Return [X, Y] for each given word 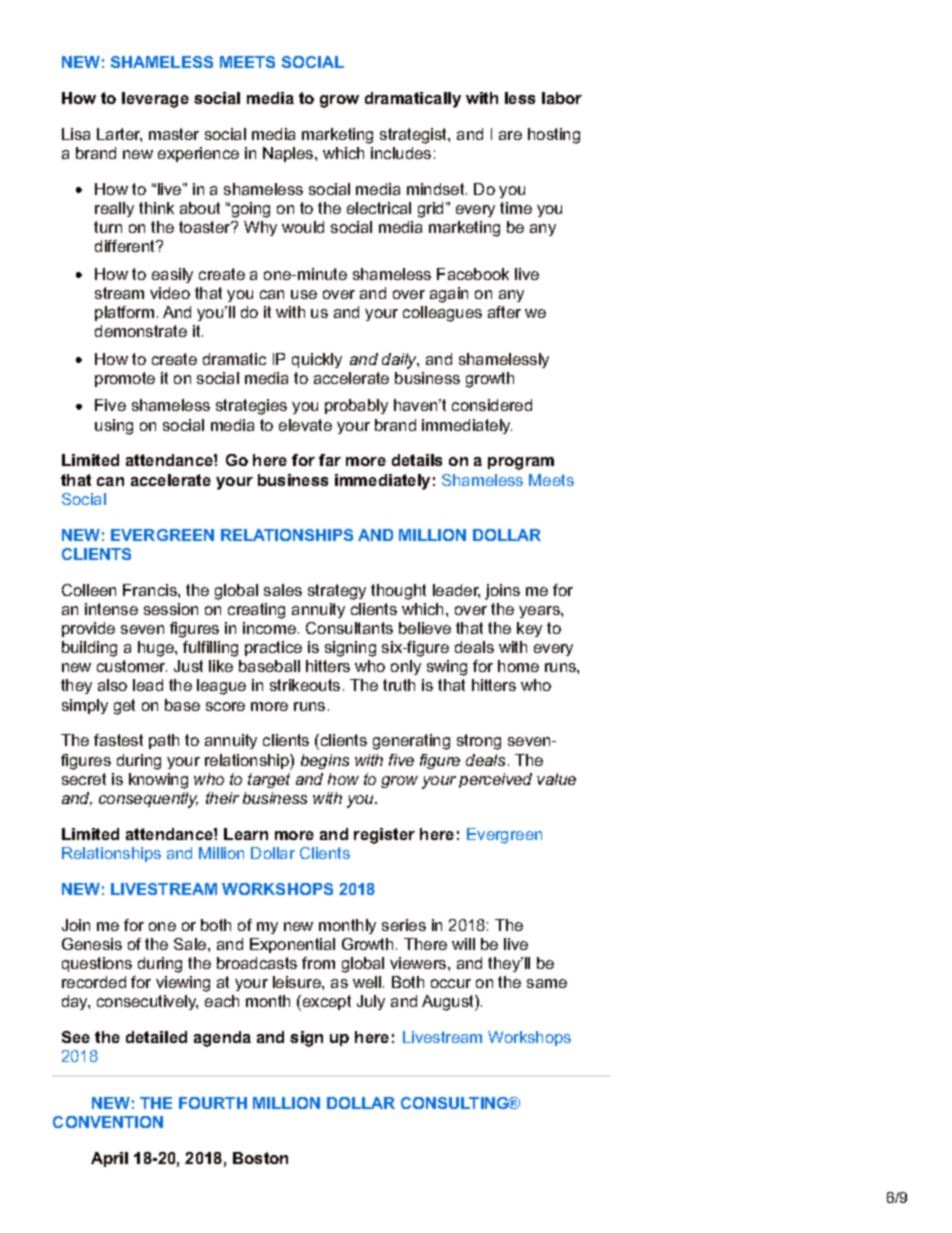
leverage [155, 100]
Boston [260, 1158]
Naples [288, 154]
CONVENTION [108, 1122]
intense [111, 609]
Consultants [349, 628]
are [510, 135]
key [529, 629]
